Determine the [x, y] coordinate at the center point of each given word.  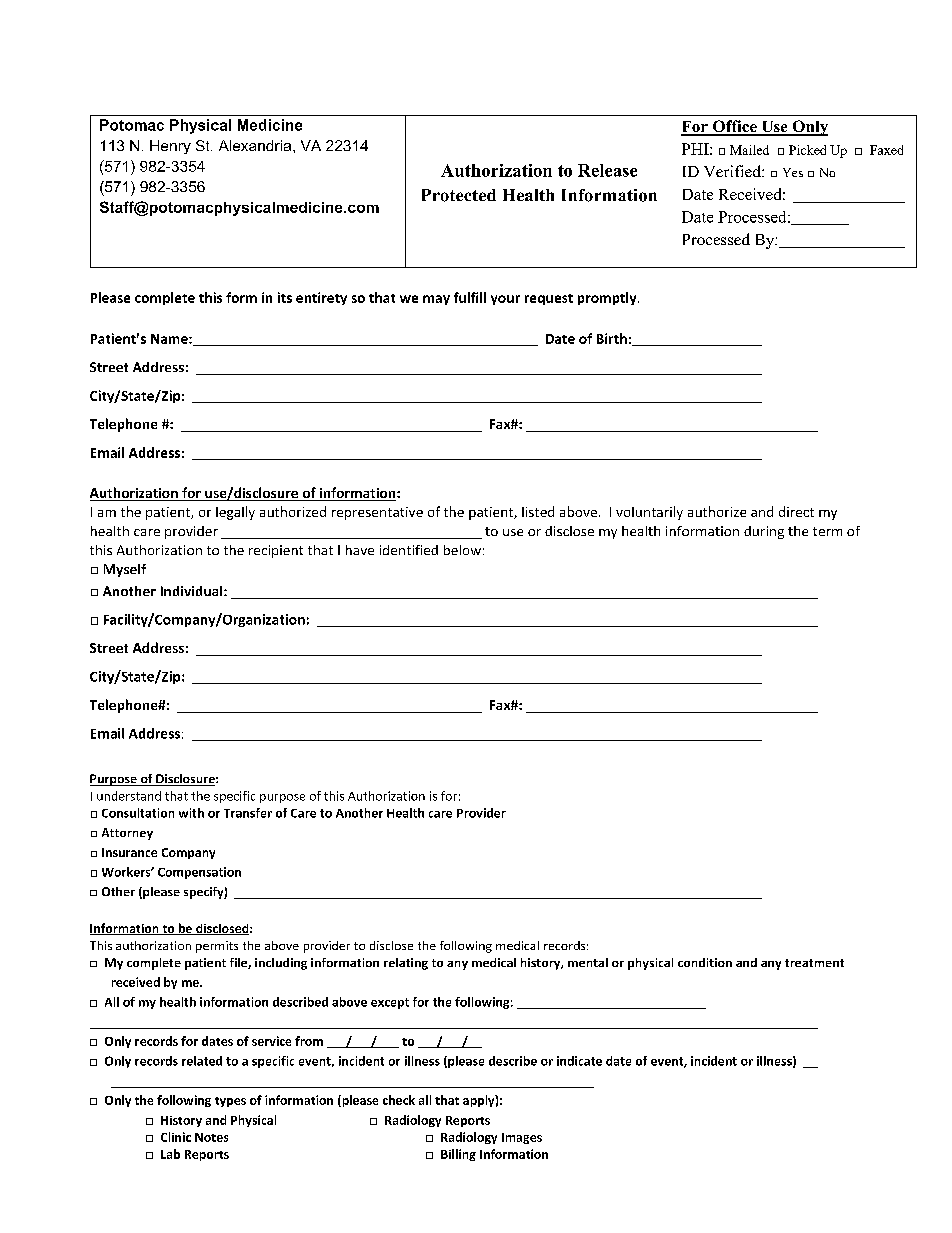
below [462, 550]
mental [588, 962]
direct [796, 511]
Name [170, 339]
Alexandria [256, 145]
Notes [211, 1137]
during [764, 532]
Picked [807, 150]
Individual [193, 591]
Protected [459, 195]
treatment [814, 963]
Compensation [199, 873]
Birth [612, 338]
